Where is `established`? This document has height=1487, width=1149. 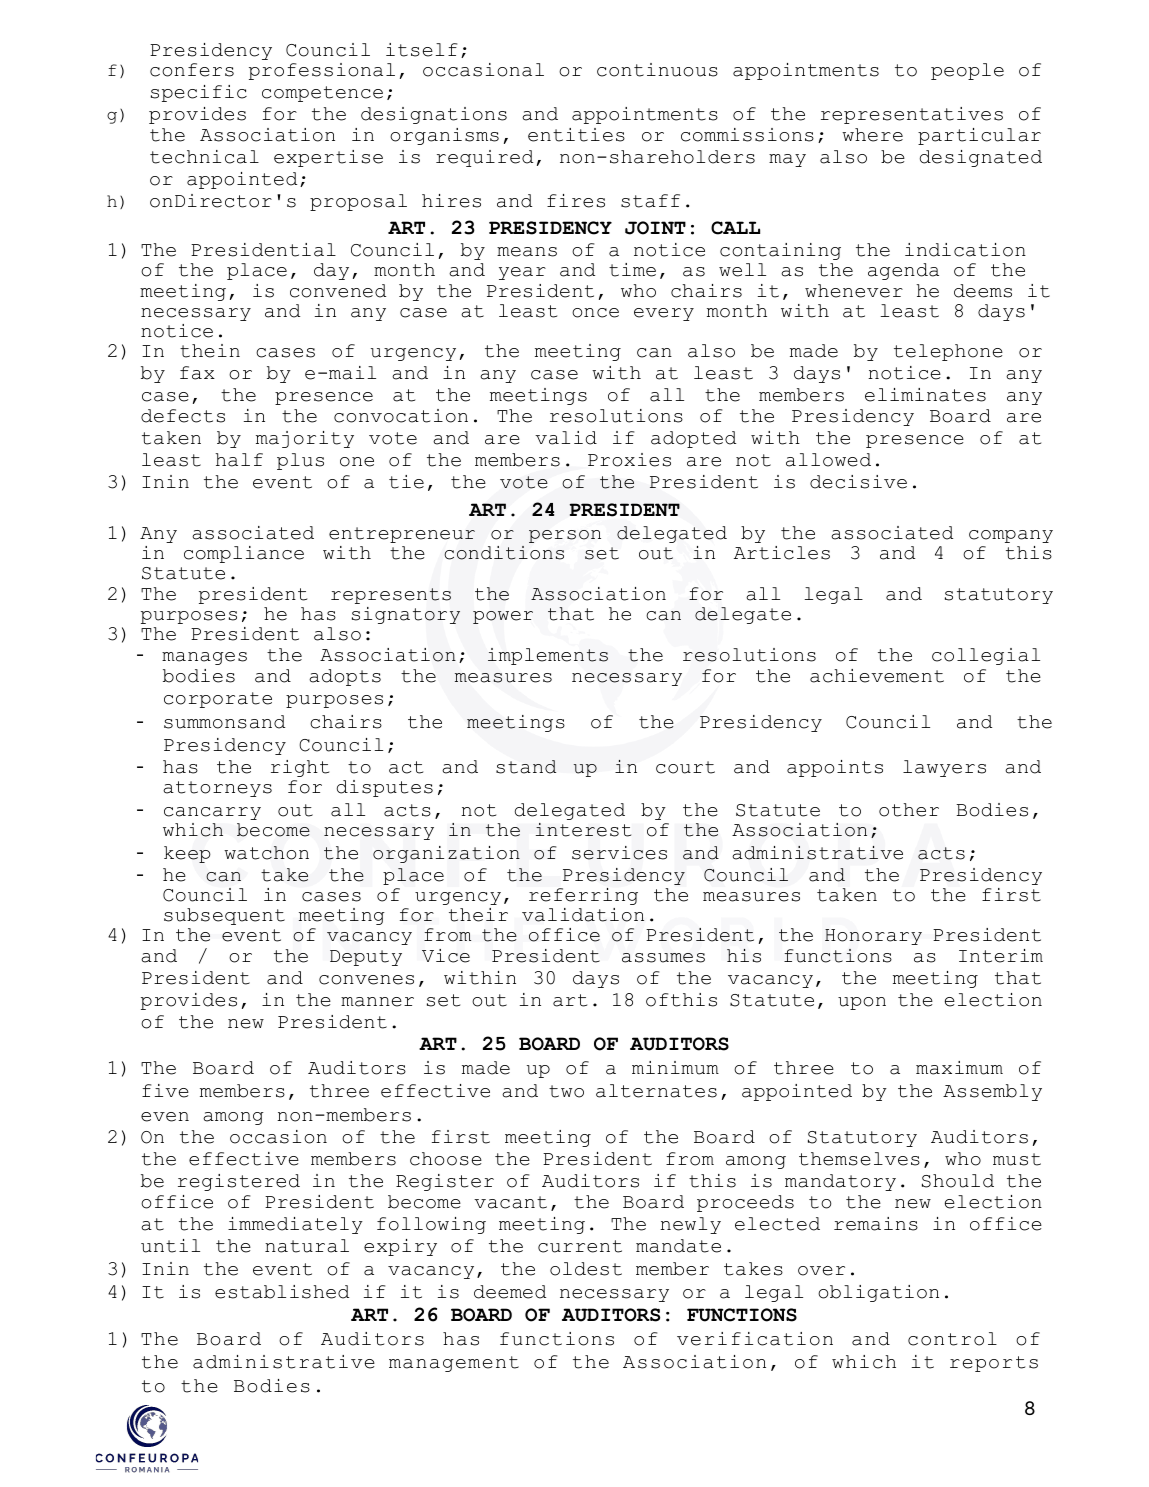
established is located at coordinates (282, 1292).
